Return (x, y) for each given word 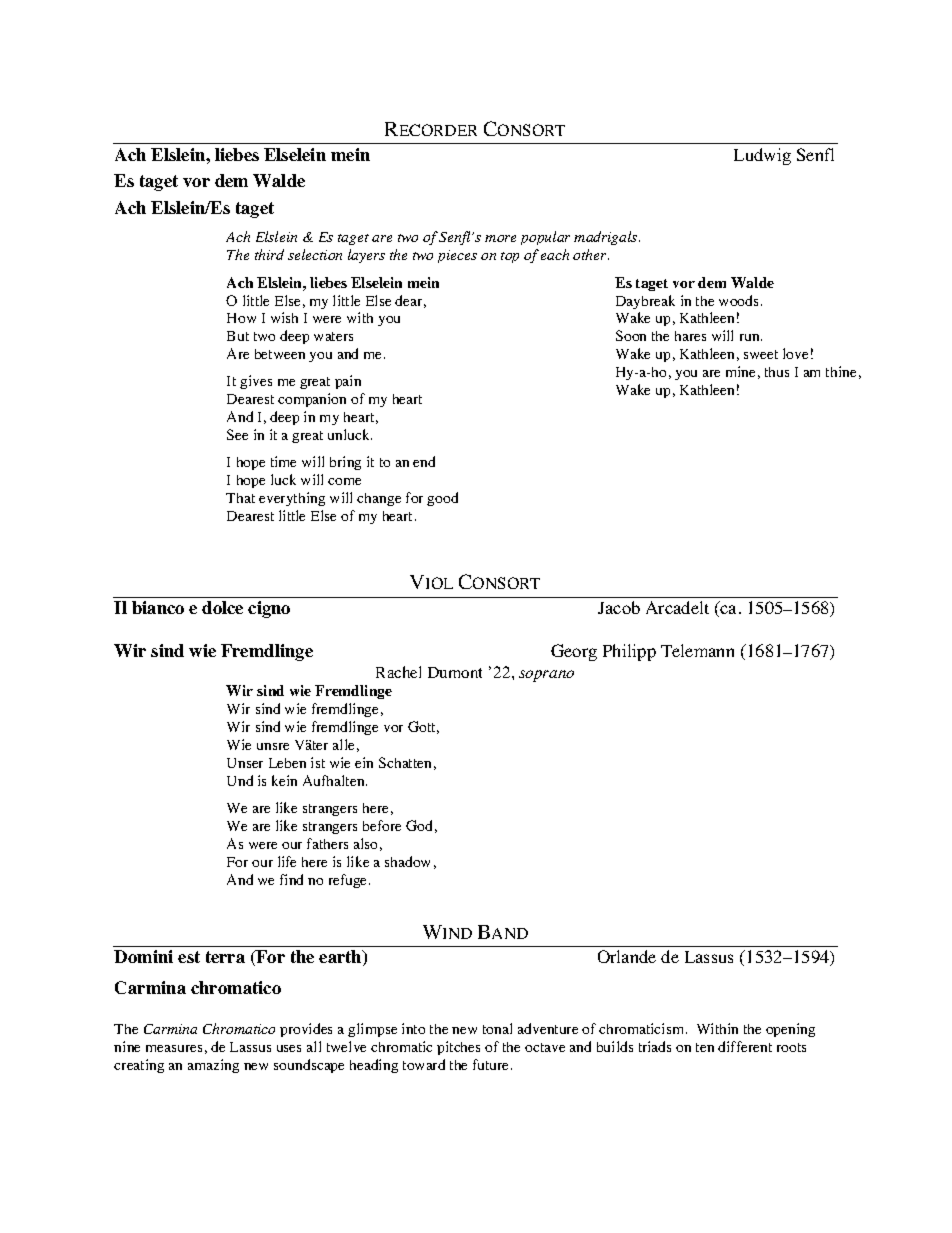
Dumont (455, 672)
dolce (222, 607)
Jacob (619, 607)
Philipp (629, 652)
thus (777, 372)
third (269, 254)
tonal (497, 1028)
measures (174, 1048)
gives (256, 382)
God (419, 825)
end (424, 461)
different (745, 1046)
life (287, 861)
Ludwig (762, 156)
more (500, 238)
